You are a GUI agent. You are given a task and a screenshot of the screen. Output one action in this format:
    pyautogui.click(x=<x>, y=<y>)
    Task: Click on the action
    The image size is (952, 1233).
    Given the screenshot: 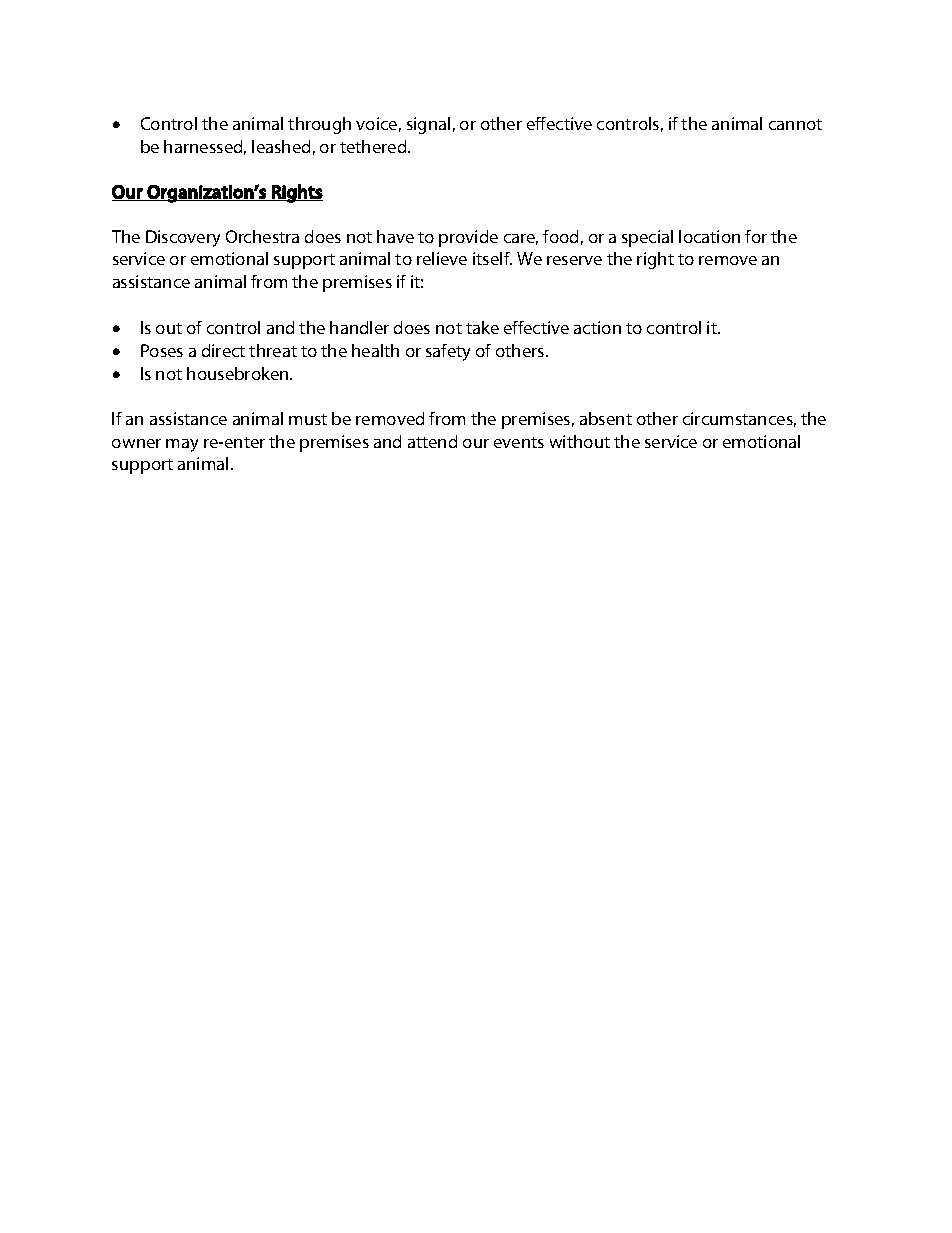 What is the action you would take?
    pyautogui.click(x=597, y=327)
